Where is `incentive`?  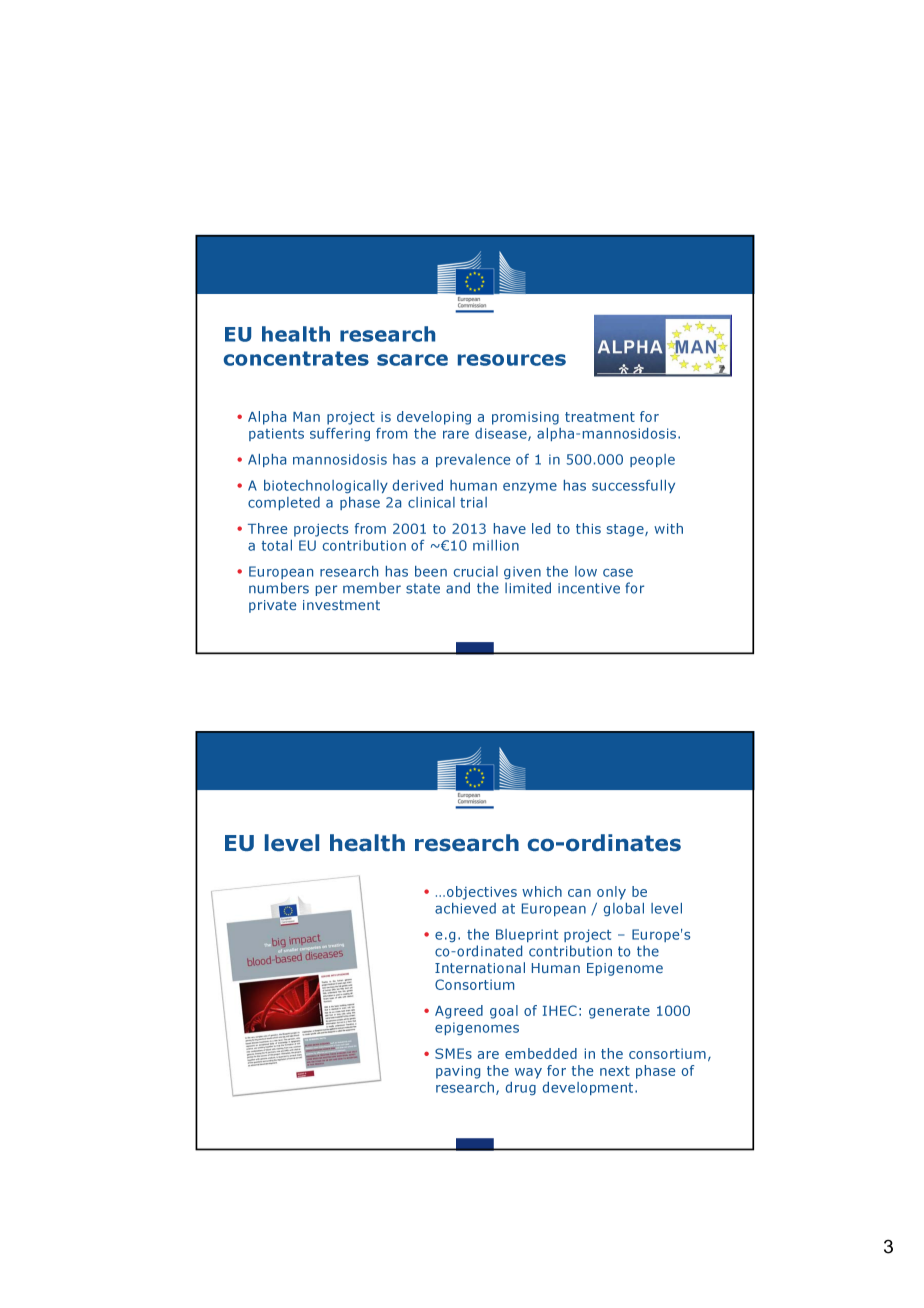 incentive is located at coordinates (589, 588).
